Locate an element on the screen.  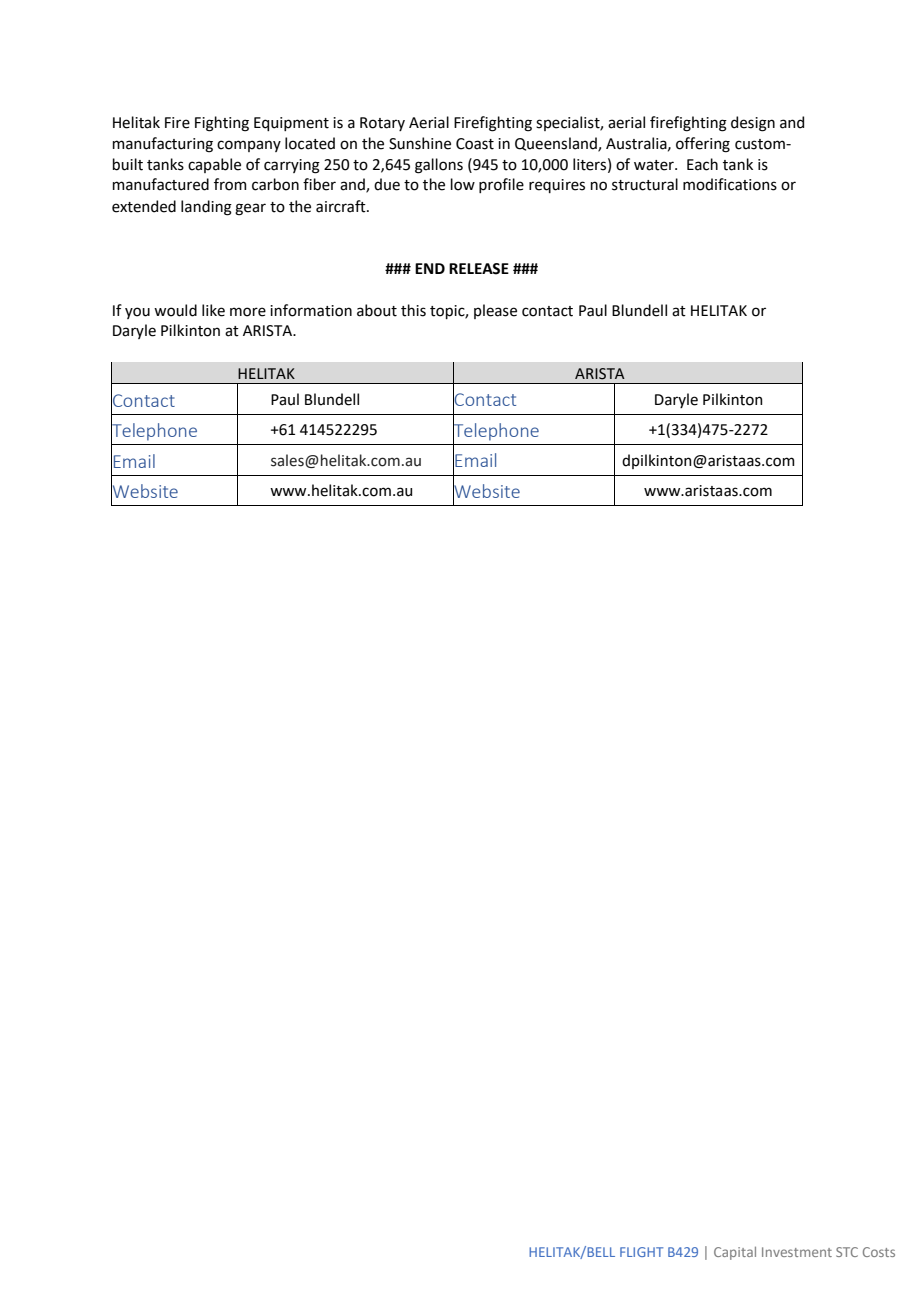
FLIGHT is located at coordinates (641, 1252).
